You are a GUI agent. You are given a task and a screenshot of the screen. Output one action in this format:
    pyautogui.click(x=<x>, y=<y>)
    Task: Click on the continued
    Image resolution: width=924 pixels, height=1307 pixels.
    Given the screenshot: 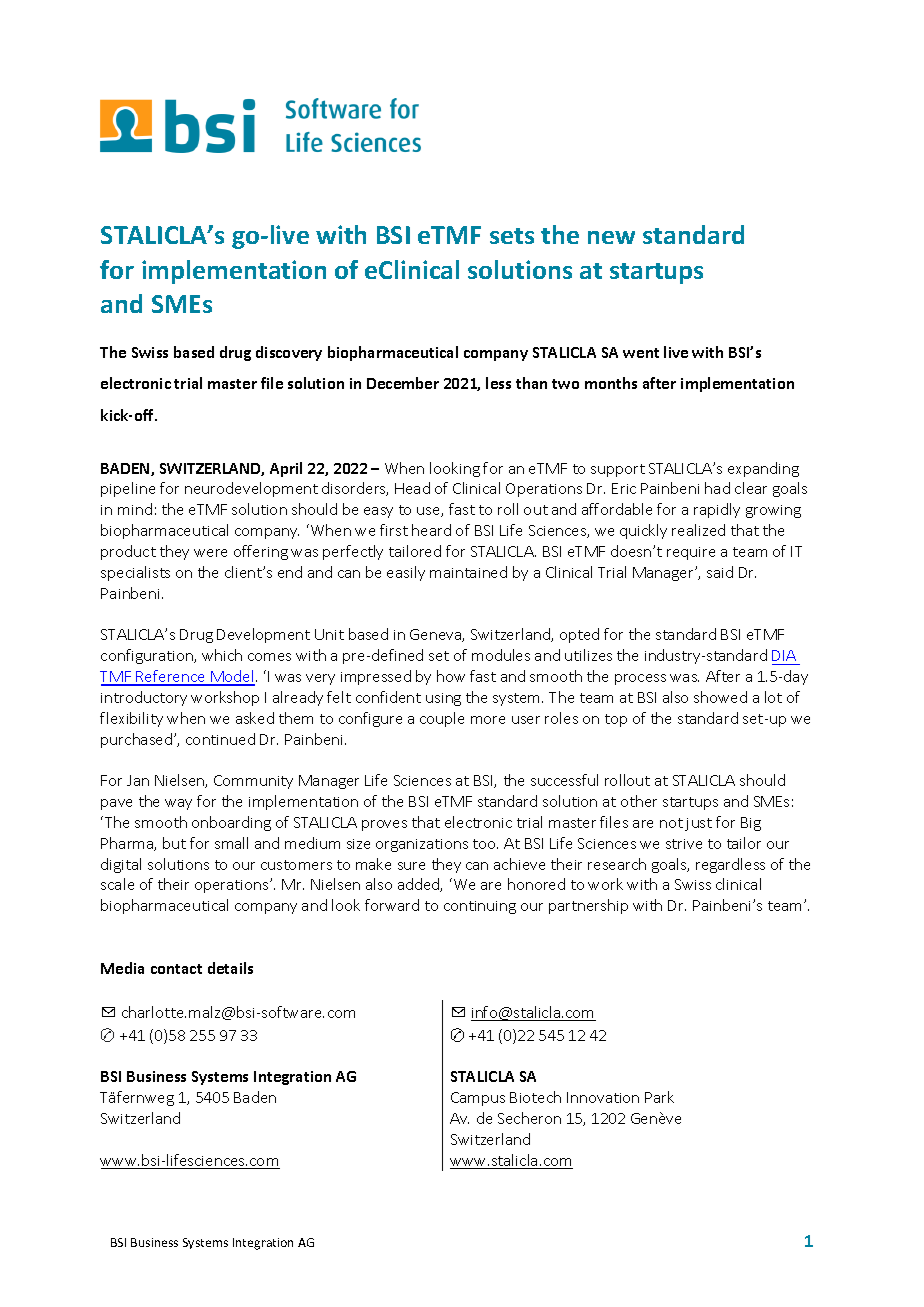 What is the action you would take?
    pyautogui.click(x=220, y=739)
